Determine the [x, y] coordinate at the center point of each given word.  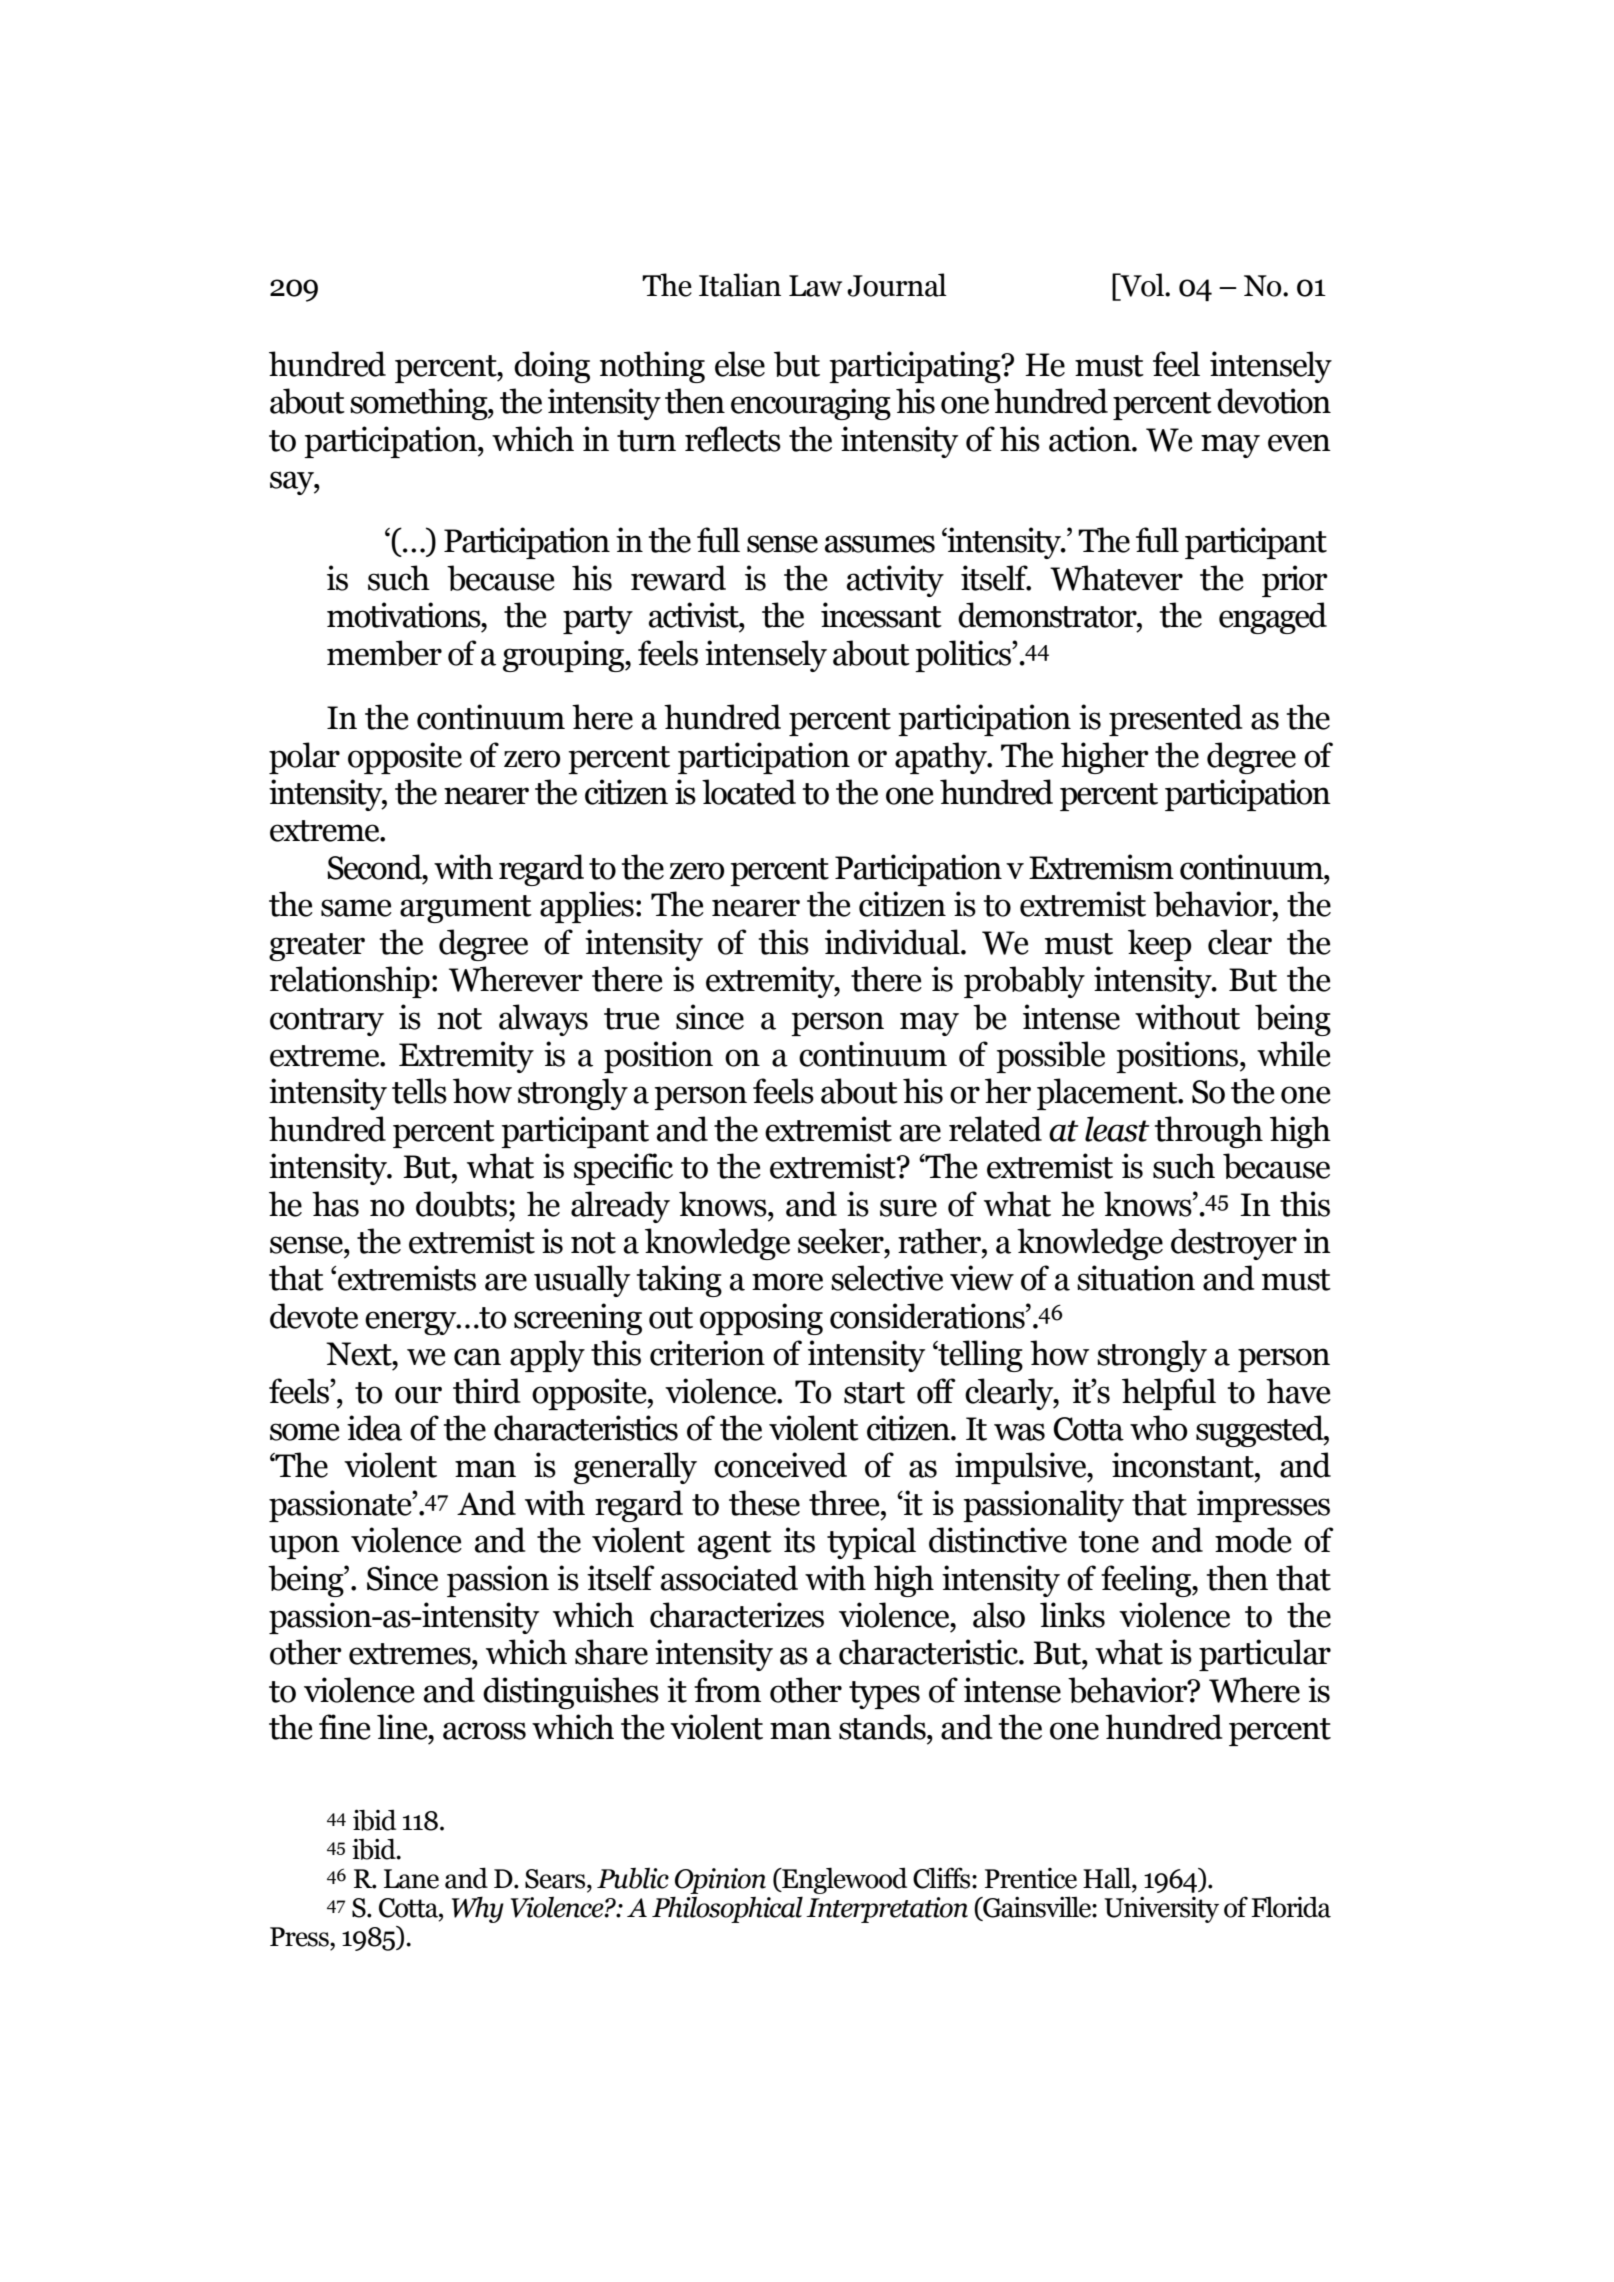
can [477, 1357]
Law [815, 286]
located [749, 792]
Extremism [1101, 867]
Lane [411, 1879]
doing [552, 367]
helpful [1169, 1394]
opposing [761, 1319]
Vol [1142, 285]
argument [466, 909]
